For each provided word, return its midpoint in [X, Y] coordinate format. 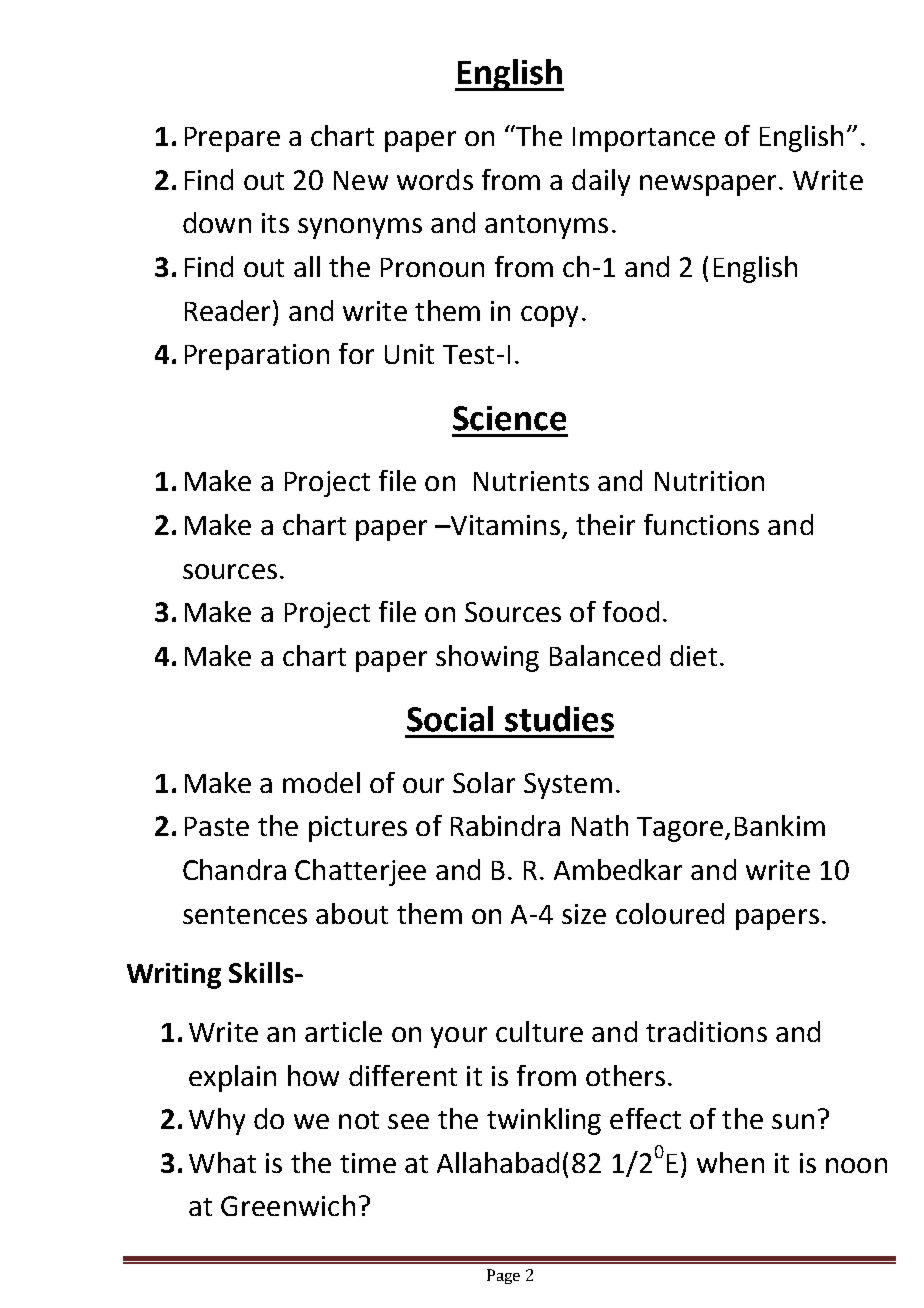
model [321, 782]
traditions [706, 1031]
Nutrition [709, 481]
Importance [644, 139]
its [275, 223]
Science [509, 418]
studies [559, 719]
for [356, 353]
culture [539, 1031]
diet [693, 655]
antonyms [546, 227]
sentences [245, 915]
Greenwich [288, 1205]
